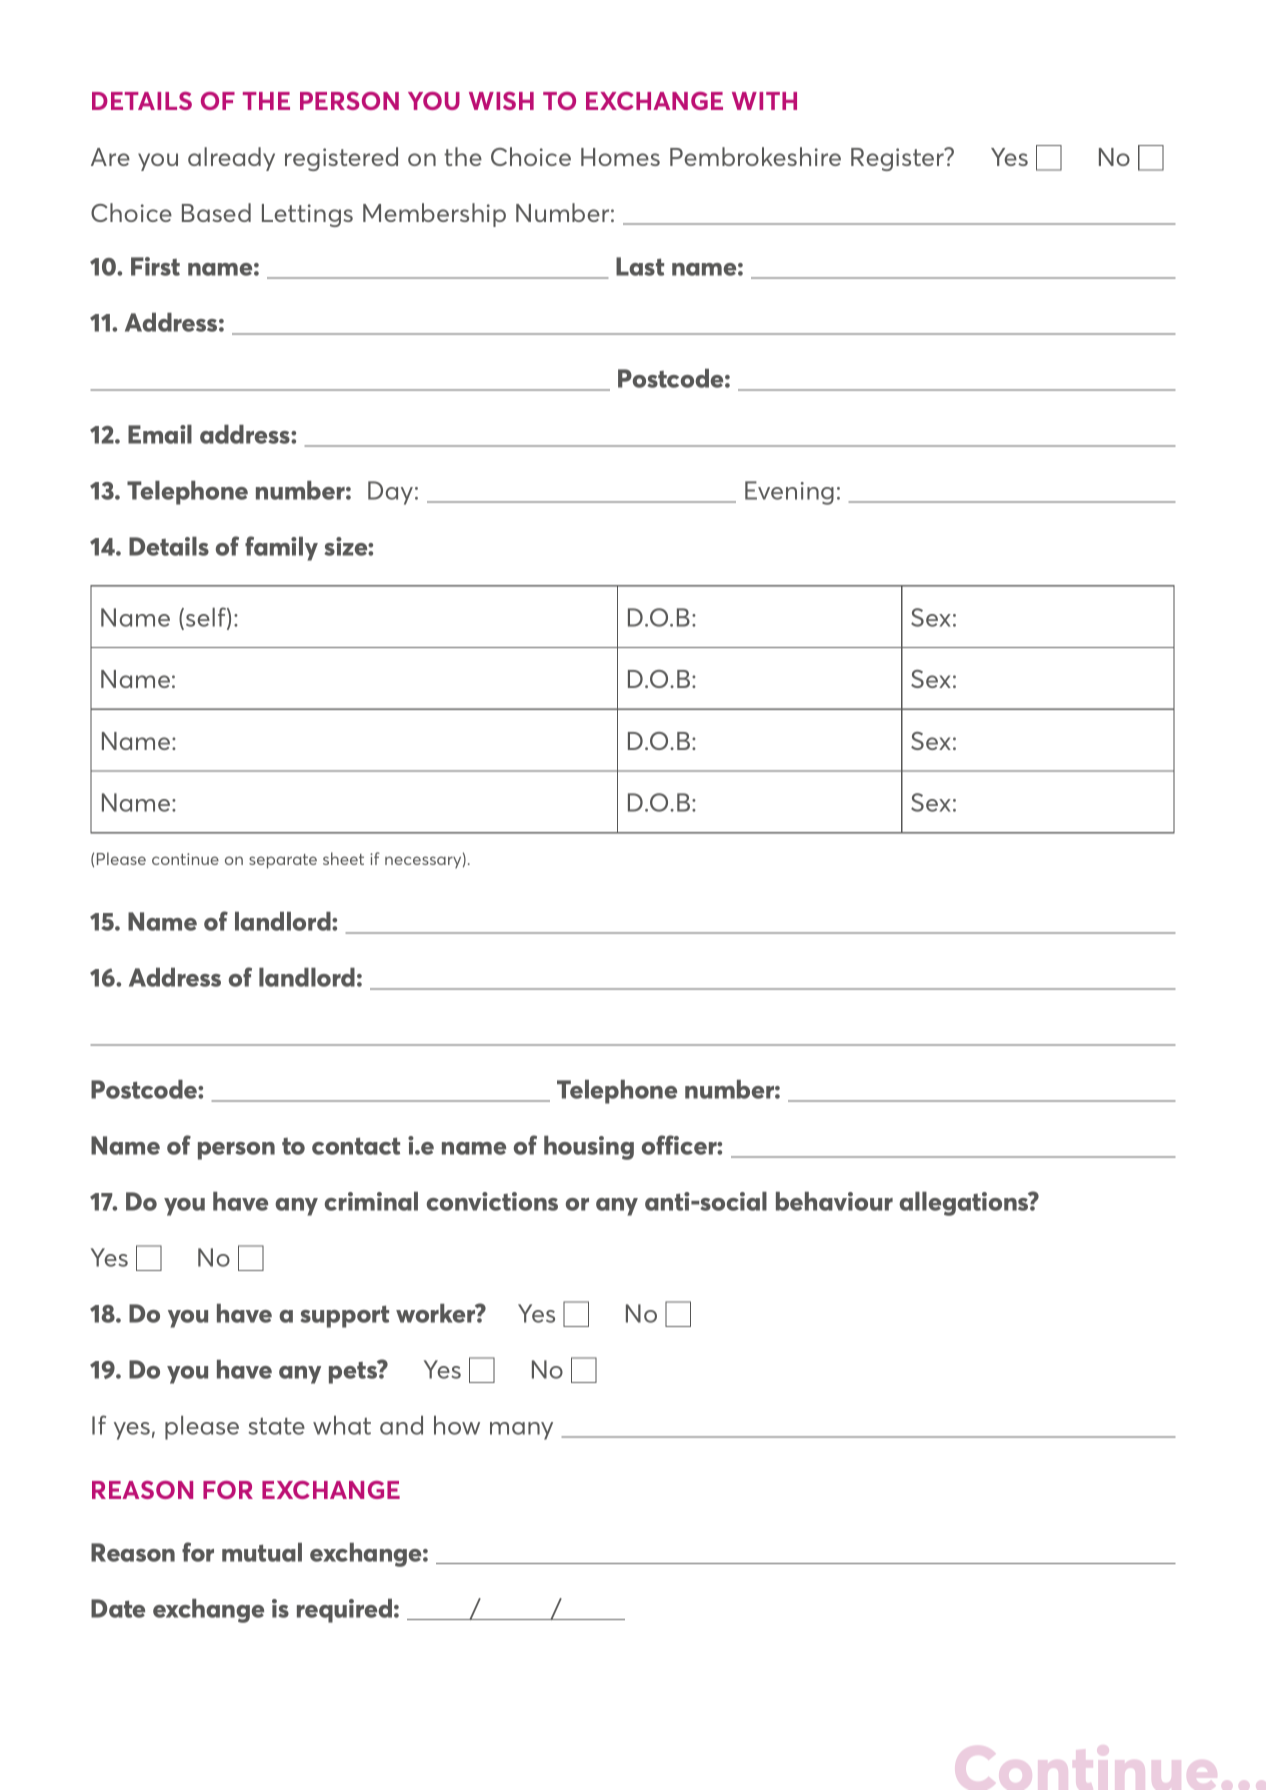 This image has width=1266, height=1790. Describe the element at coordinates (640, 266) in the image. I see `Last` at that location.
